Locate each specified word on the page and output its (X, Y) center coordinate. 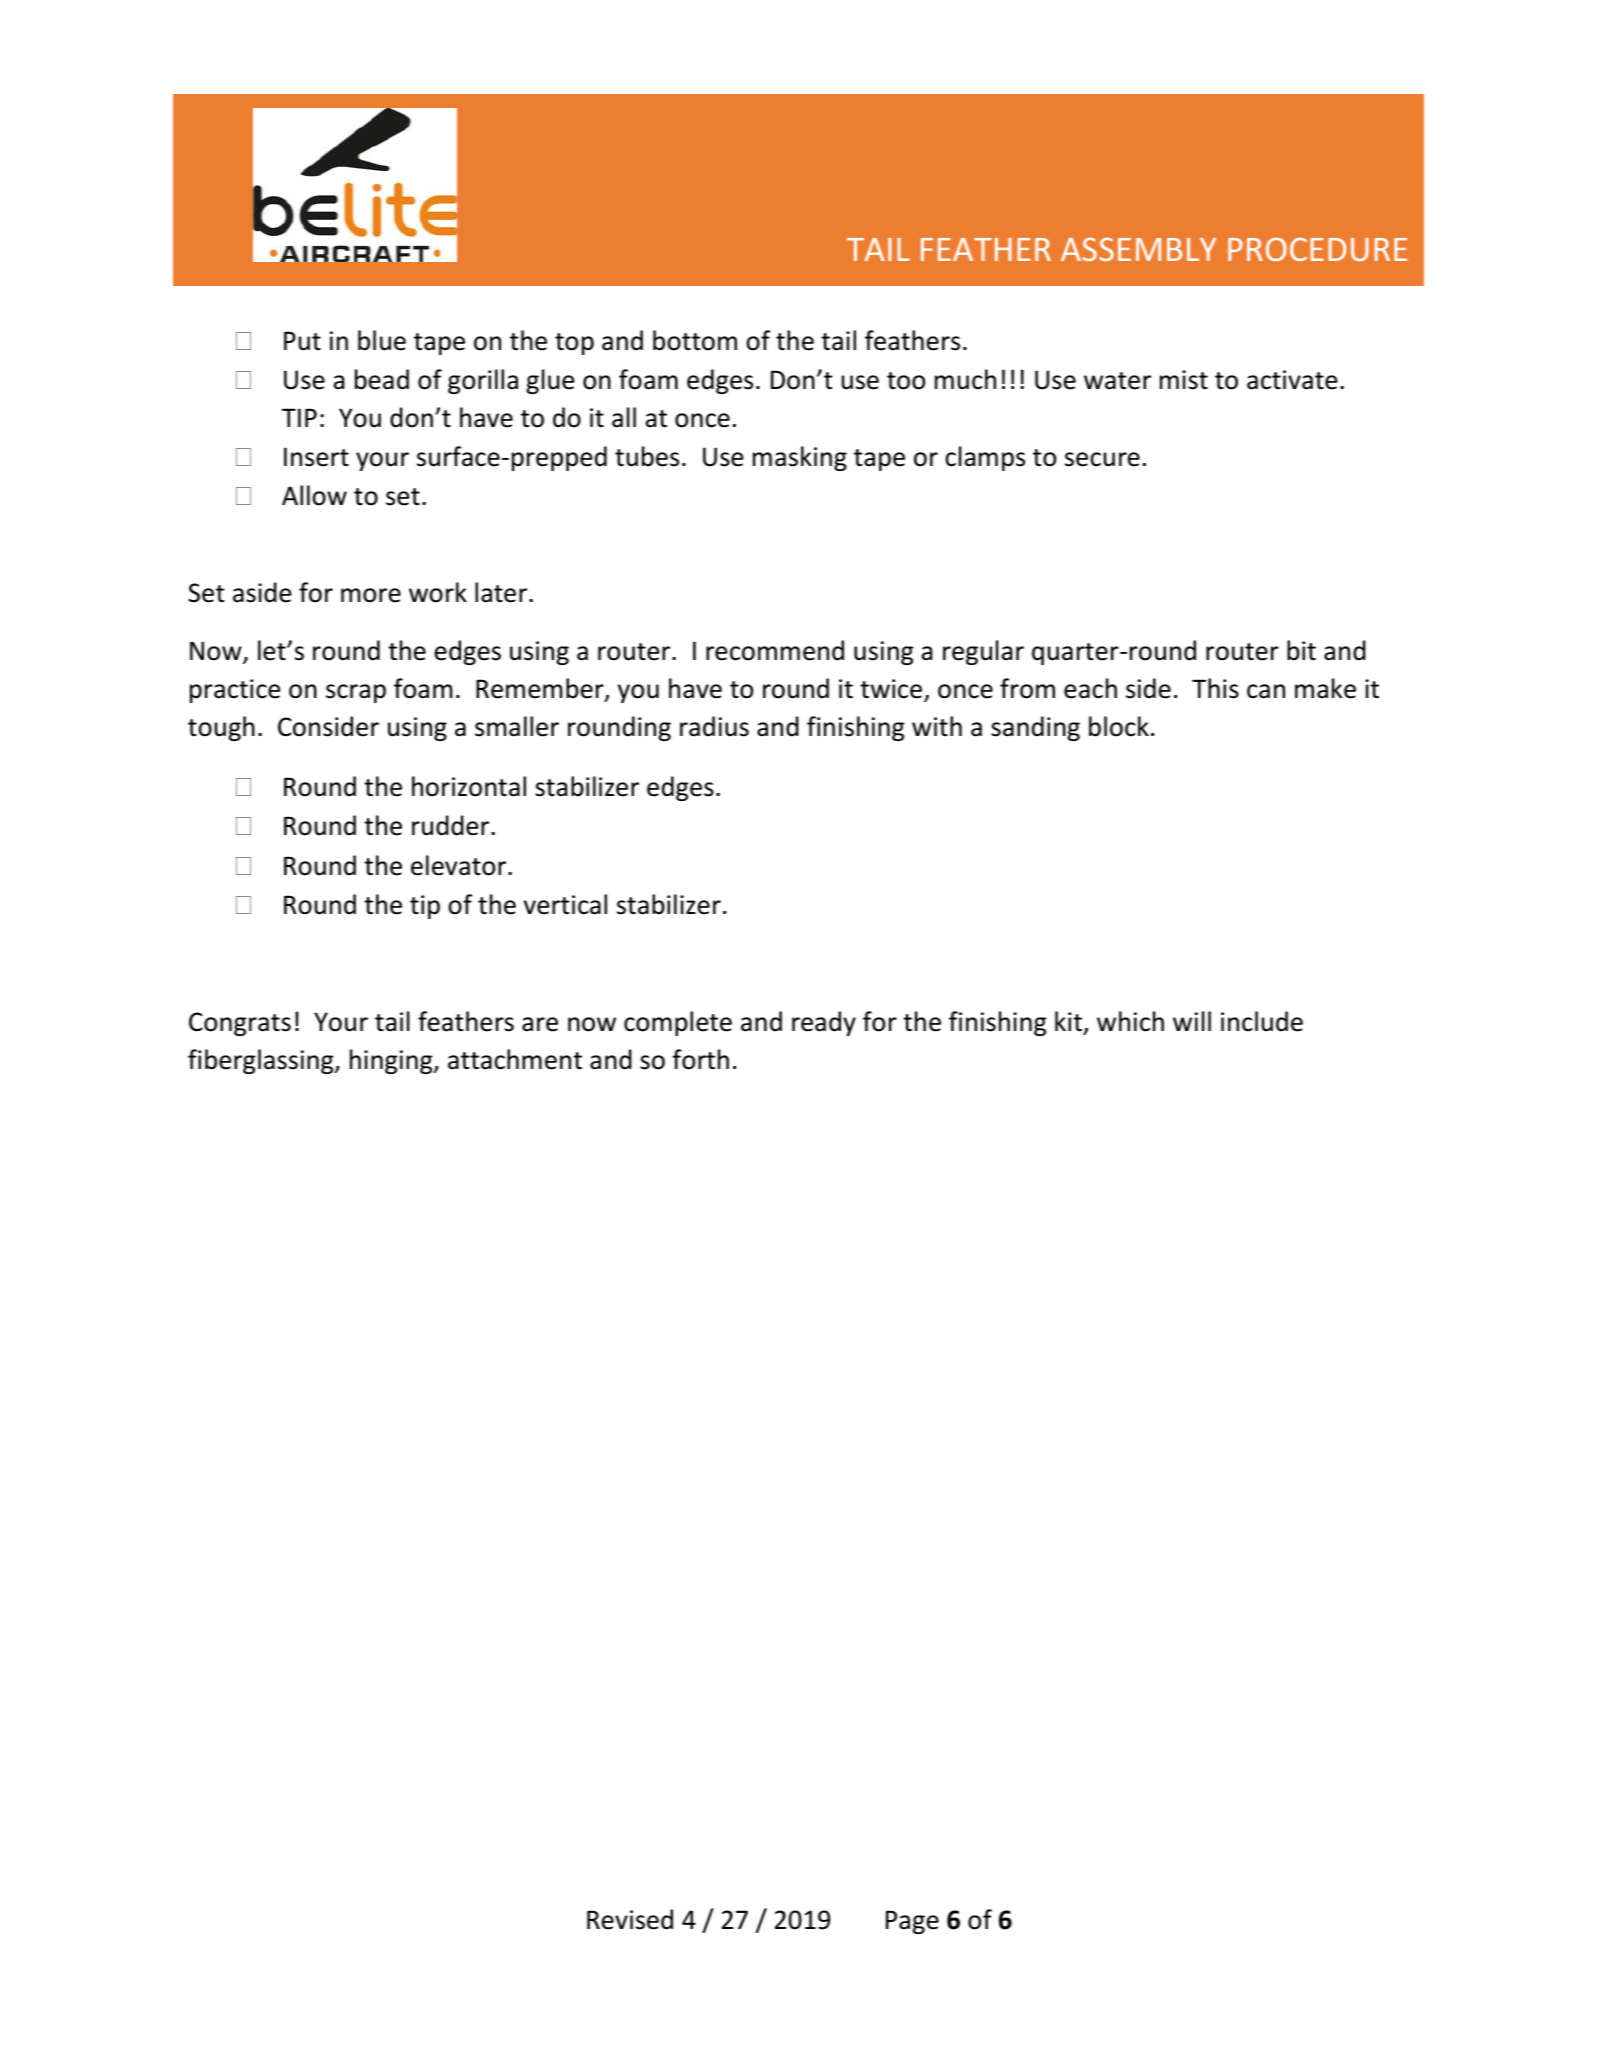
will (1192, 1021)
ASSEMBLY (1138, 249)
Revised (630, 1919)
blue (382, 340)
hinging (392, 1061)
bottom (695, 340)
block (1119, 726)
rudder (452, 825)
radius (714, 726)
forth (700, 1059)
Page (912, 1922)
